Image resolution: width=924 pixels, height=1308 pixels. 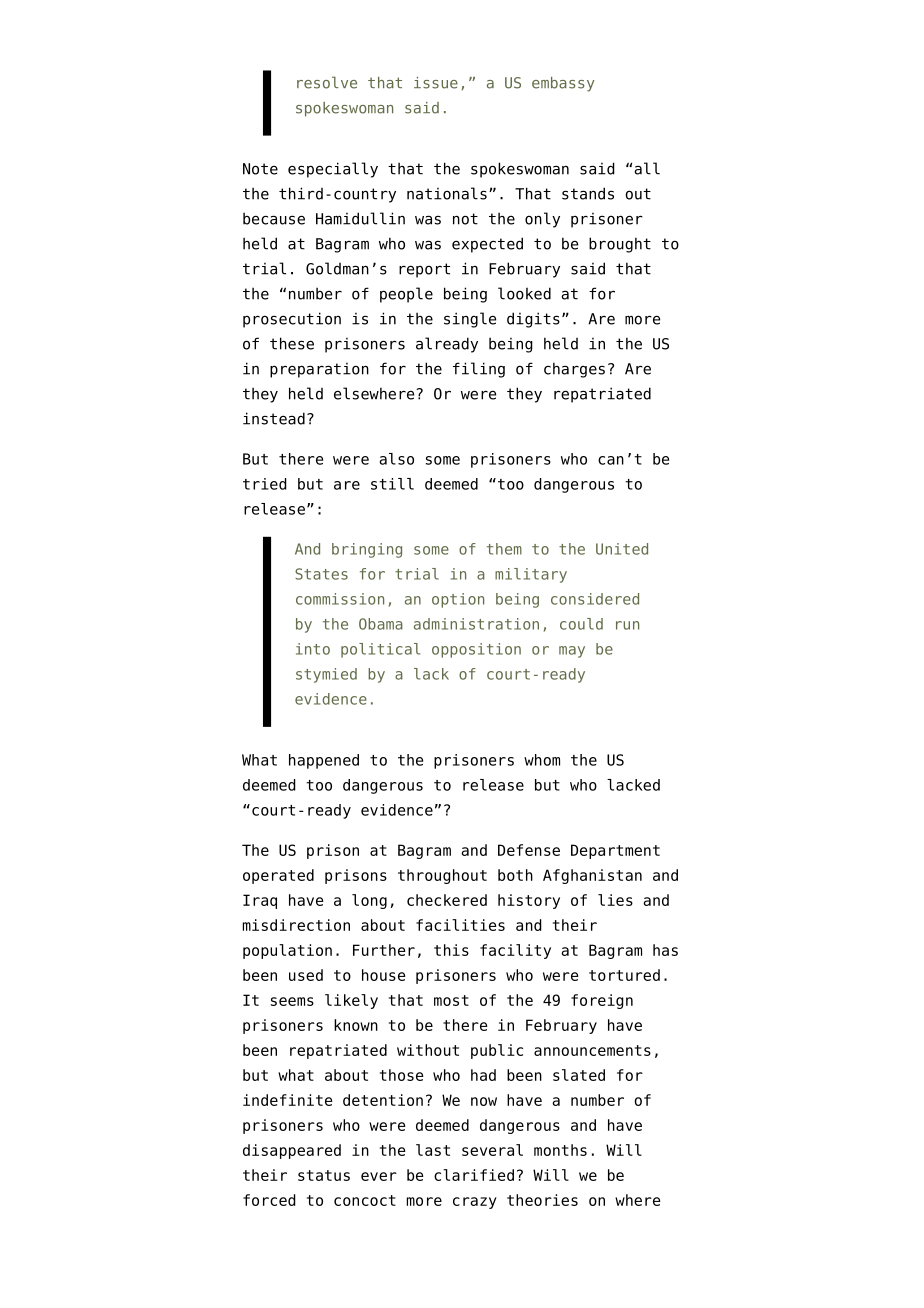 I want to click on resolve, so click(x=327, y=82).
